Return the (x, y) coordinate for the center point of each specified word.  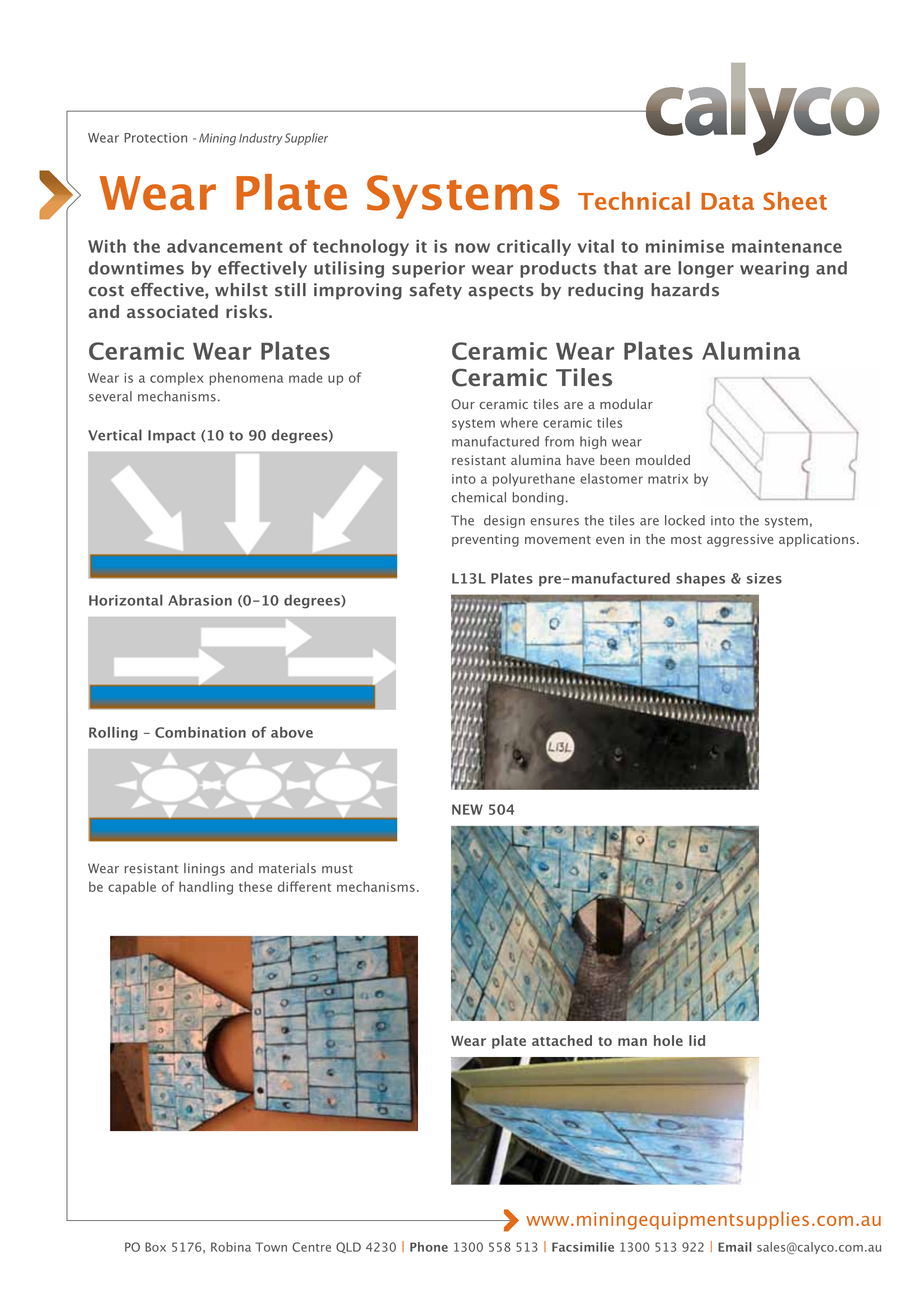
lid (697, 1040)
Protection (155, 138)
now (472, 248)
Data (727, 201)
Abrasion (200, 600)
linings (204, 869)
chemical (478, 497)
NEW (467, 809)
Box (155, 1247)
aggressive (740, 540)
